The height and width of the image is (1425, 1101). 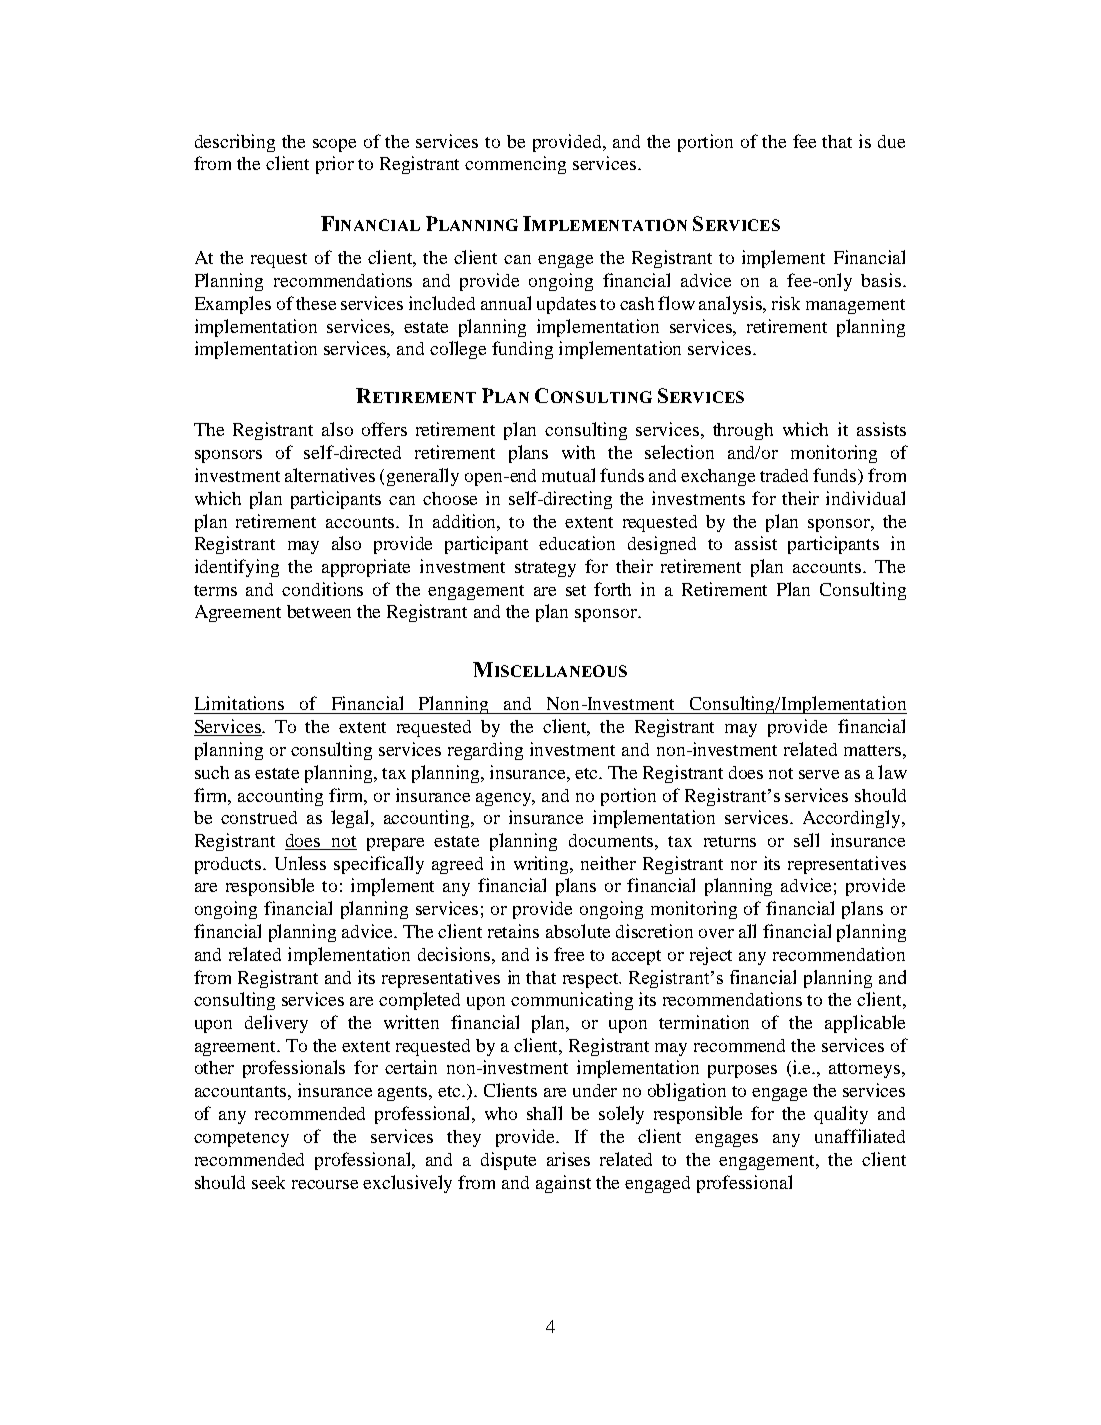 What do you see at coordinates (891, 141) in the image?
I see `due` at bounding box center [891, 141].
